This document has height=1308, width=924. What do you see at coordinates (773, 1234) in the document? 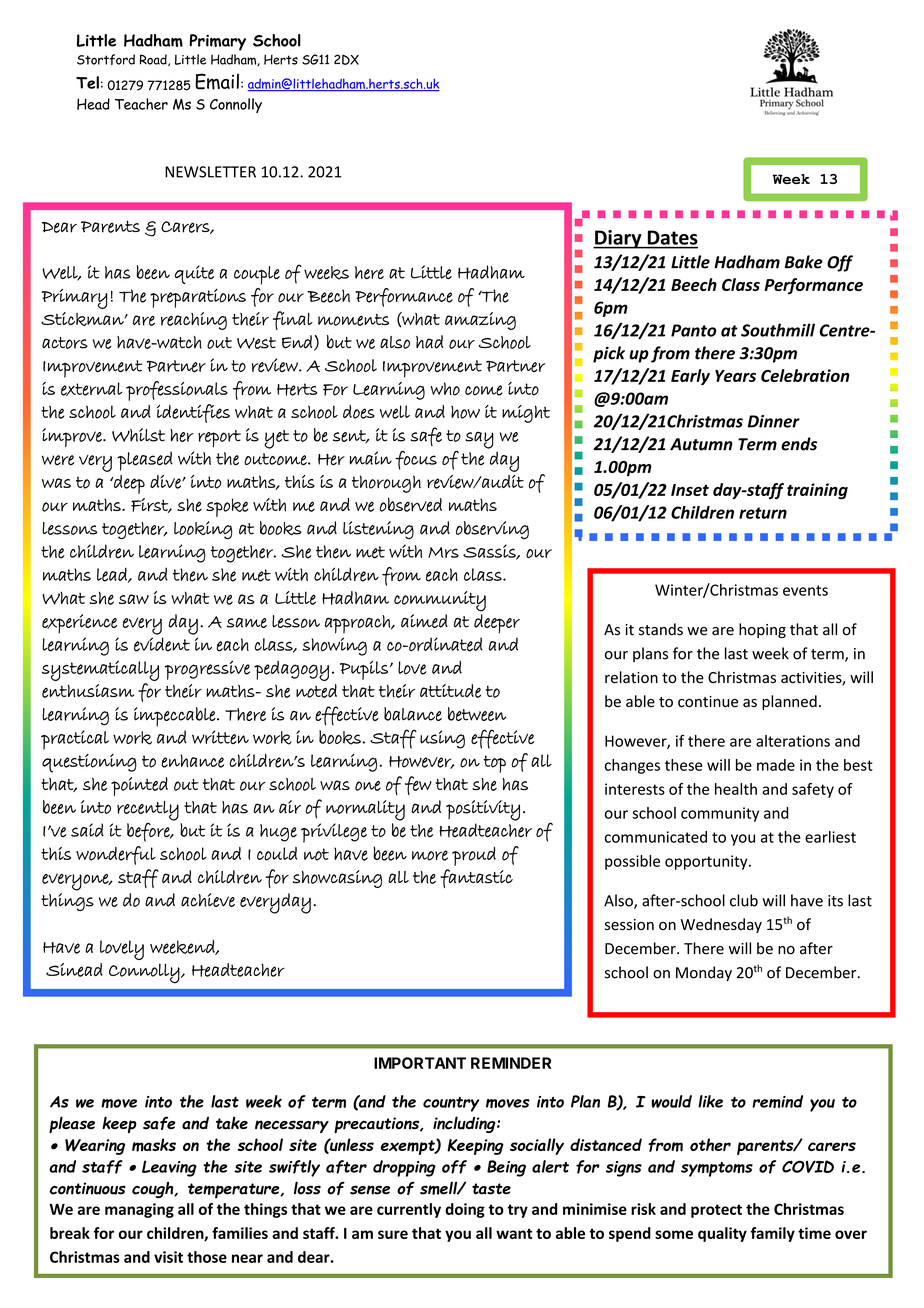
I see `family` at bounding box center [773, 1234].
